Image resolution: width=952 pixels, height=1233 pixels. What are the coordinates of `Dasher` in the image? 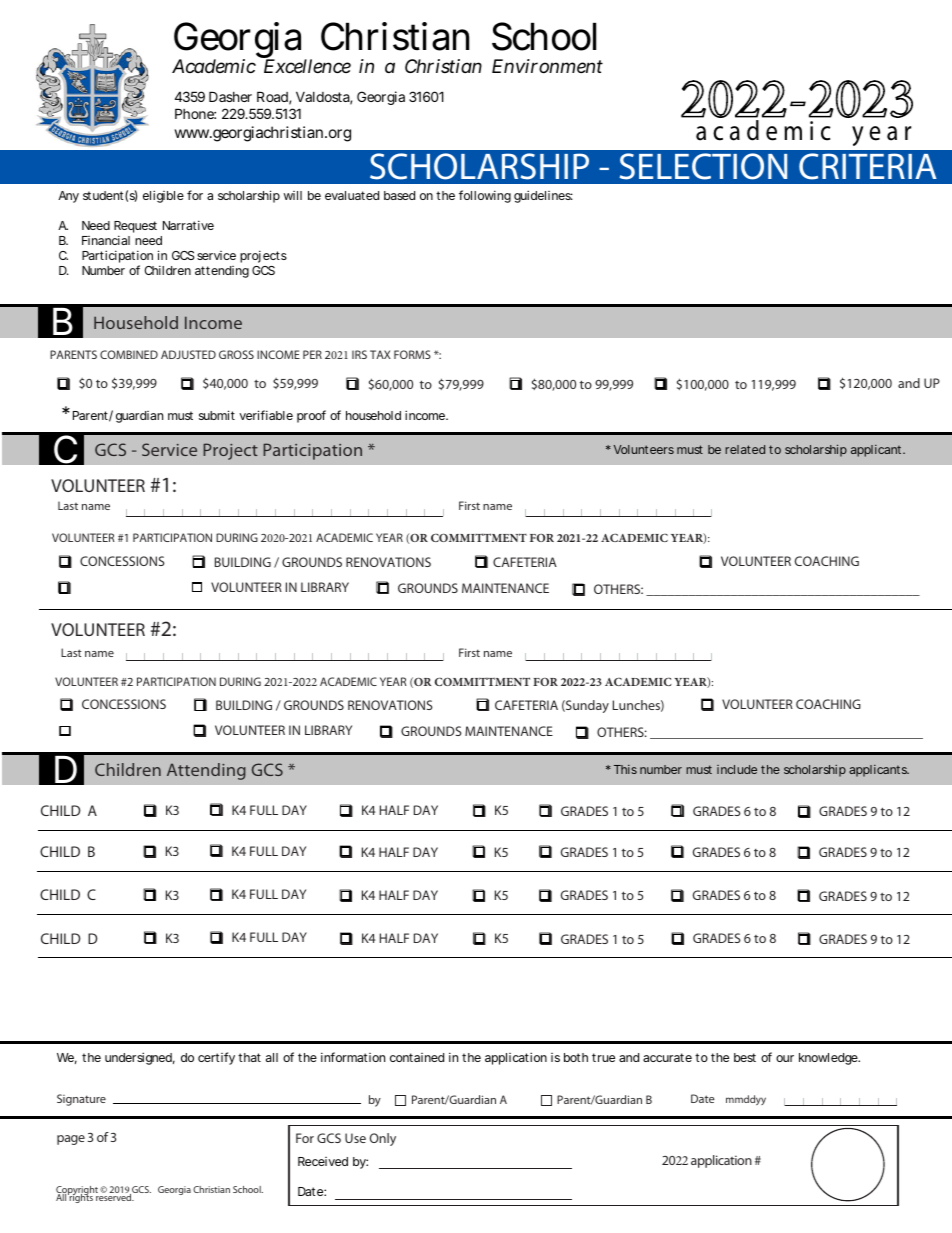 It's located at (230, 96).
